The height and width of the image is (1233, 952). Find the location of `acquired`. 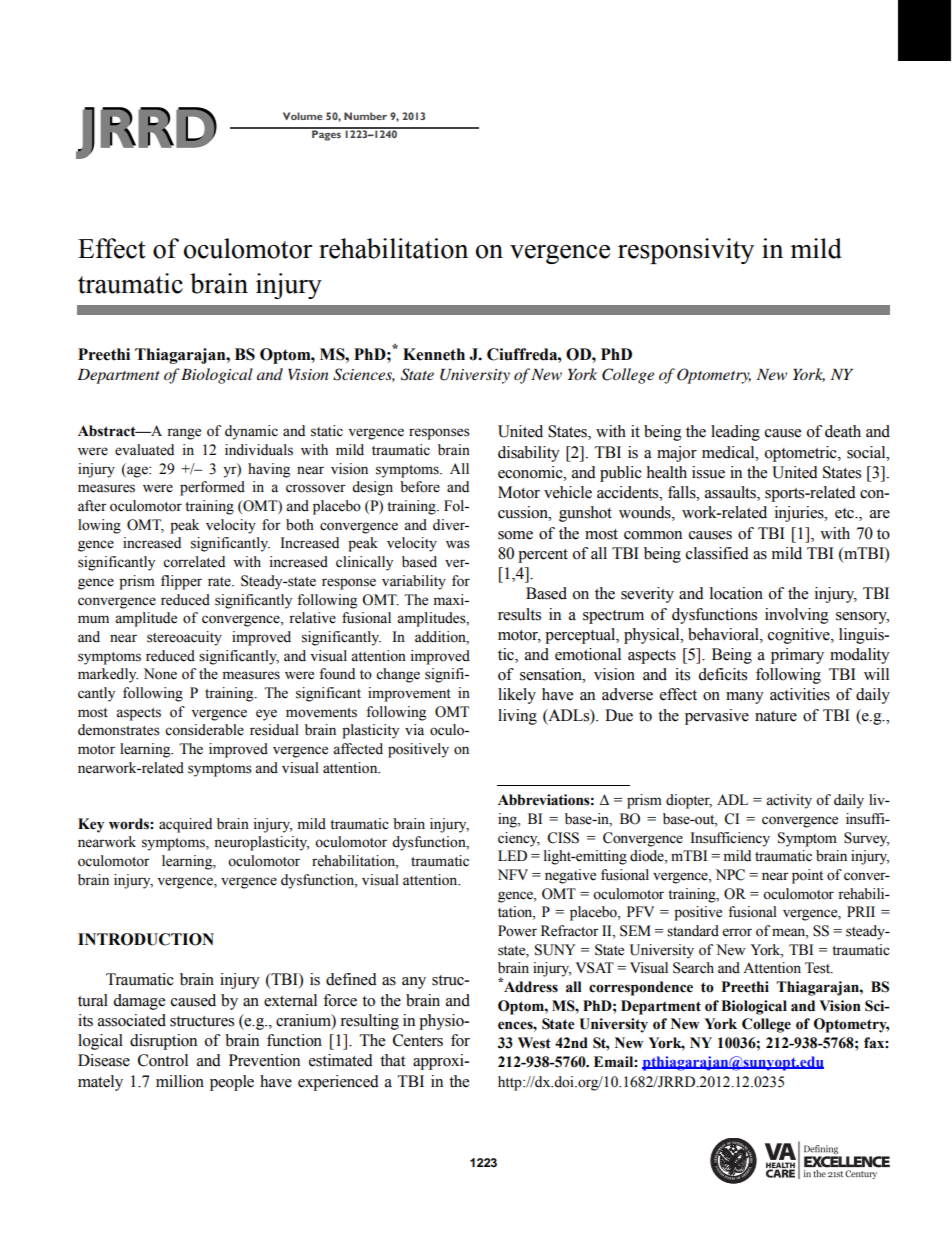

acquired is located at coordinates (185, 825).
